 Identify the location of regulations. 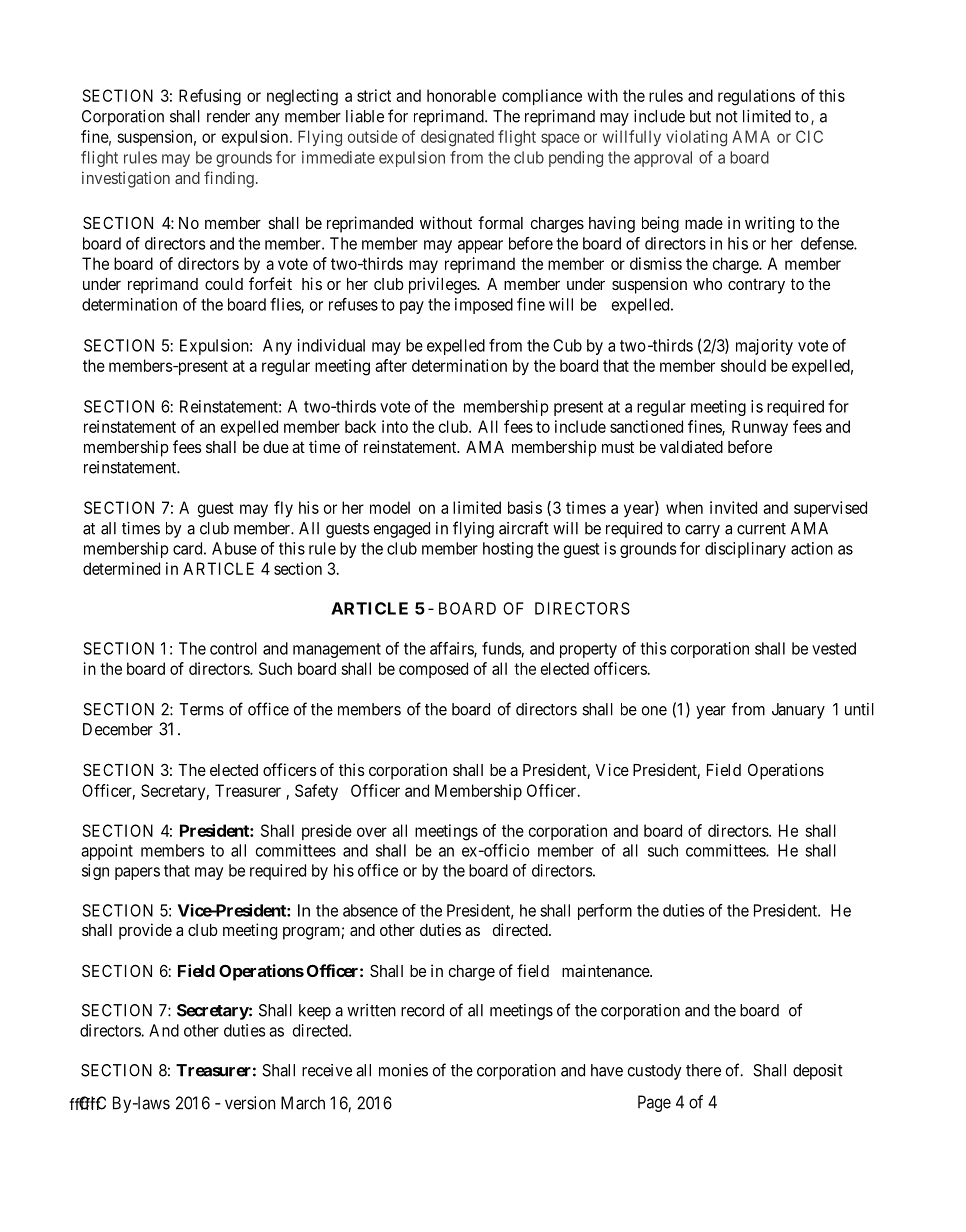
(756, 97).
